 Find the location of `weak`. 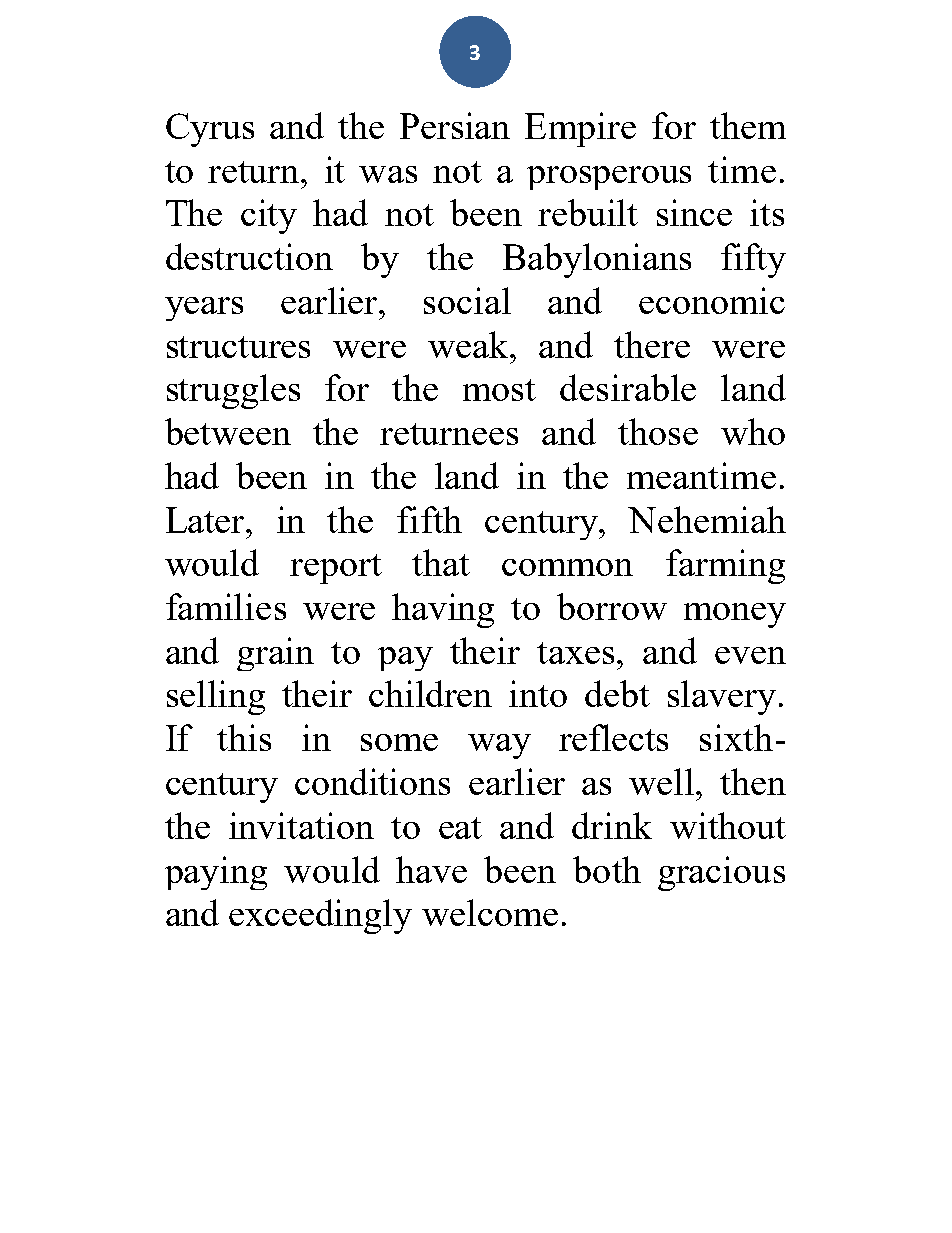

weak is located at coordinates (469, 344).
